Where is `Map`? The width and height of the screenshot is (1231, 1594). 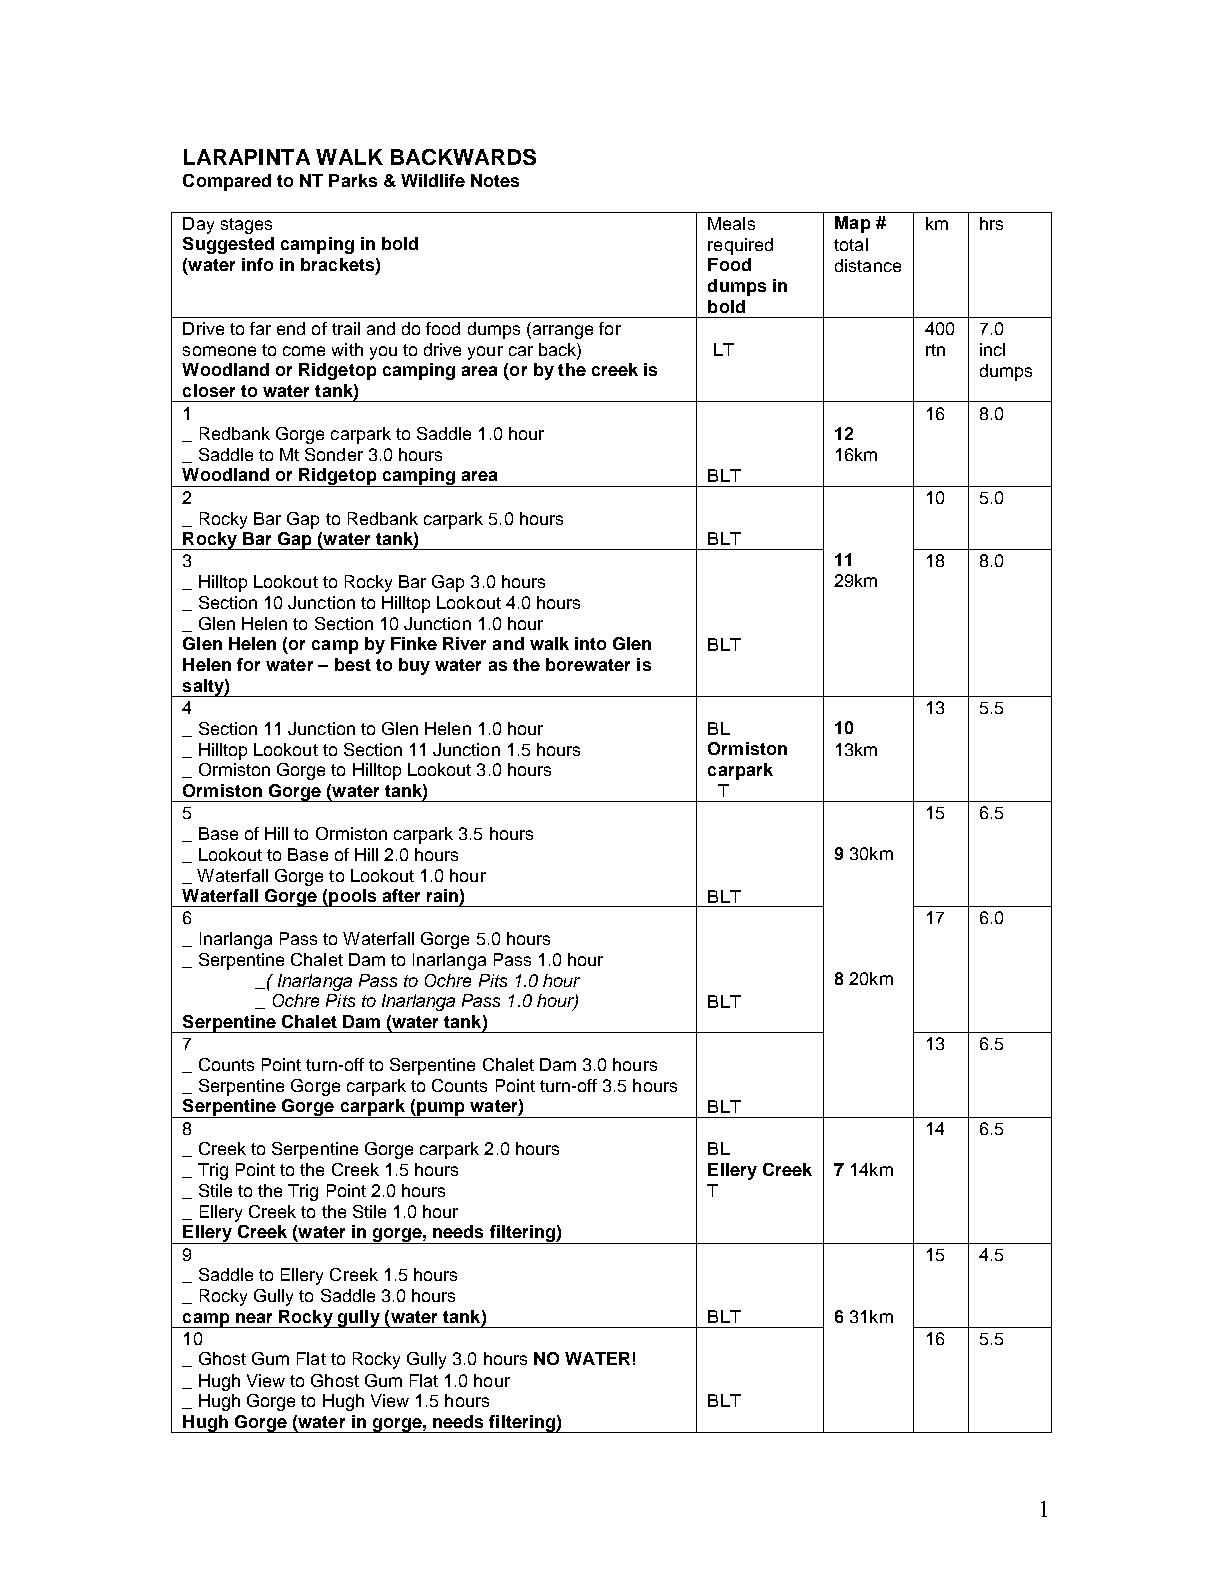 Map is located at coordinates (852, 224).
